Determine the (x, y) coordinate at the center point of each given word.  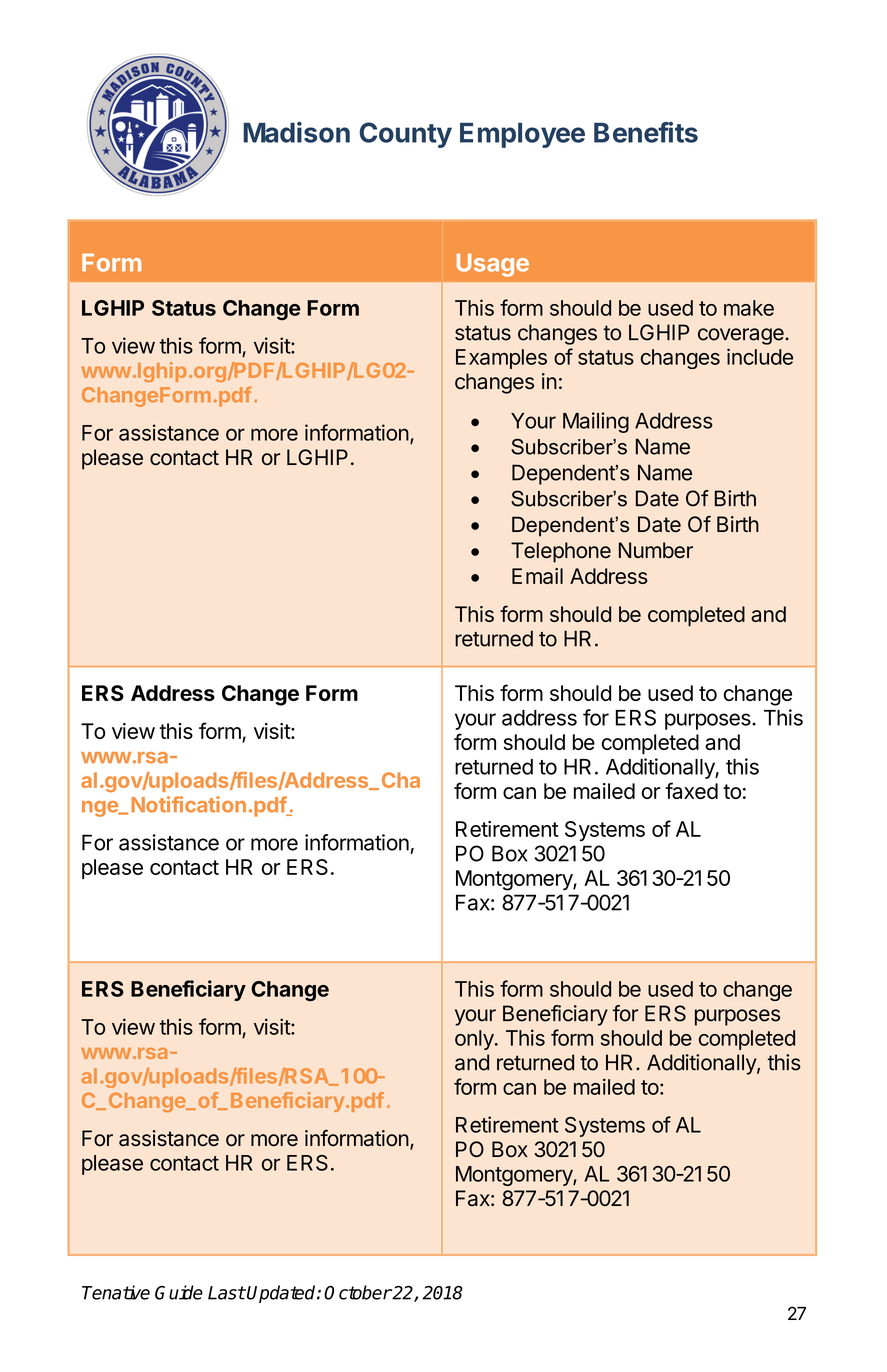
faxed (691, 790)
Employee (522, 135)
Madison (296, 132)
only (474, 1040)
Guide (179, 1292)
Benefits (646, 132)
